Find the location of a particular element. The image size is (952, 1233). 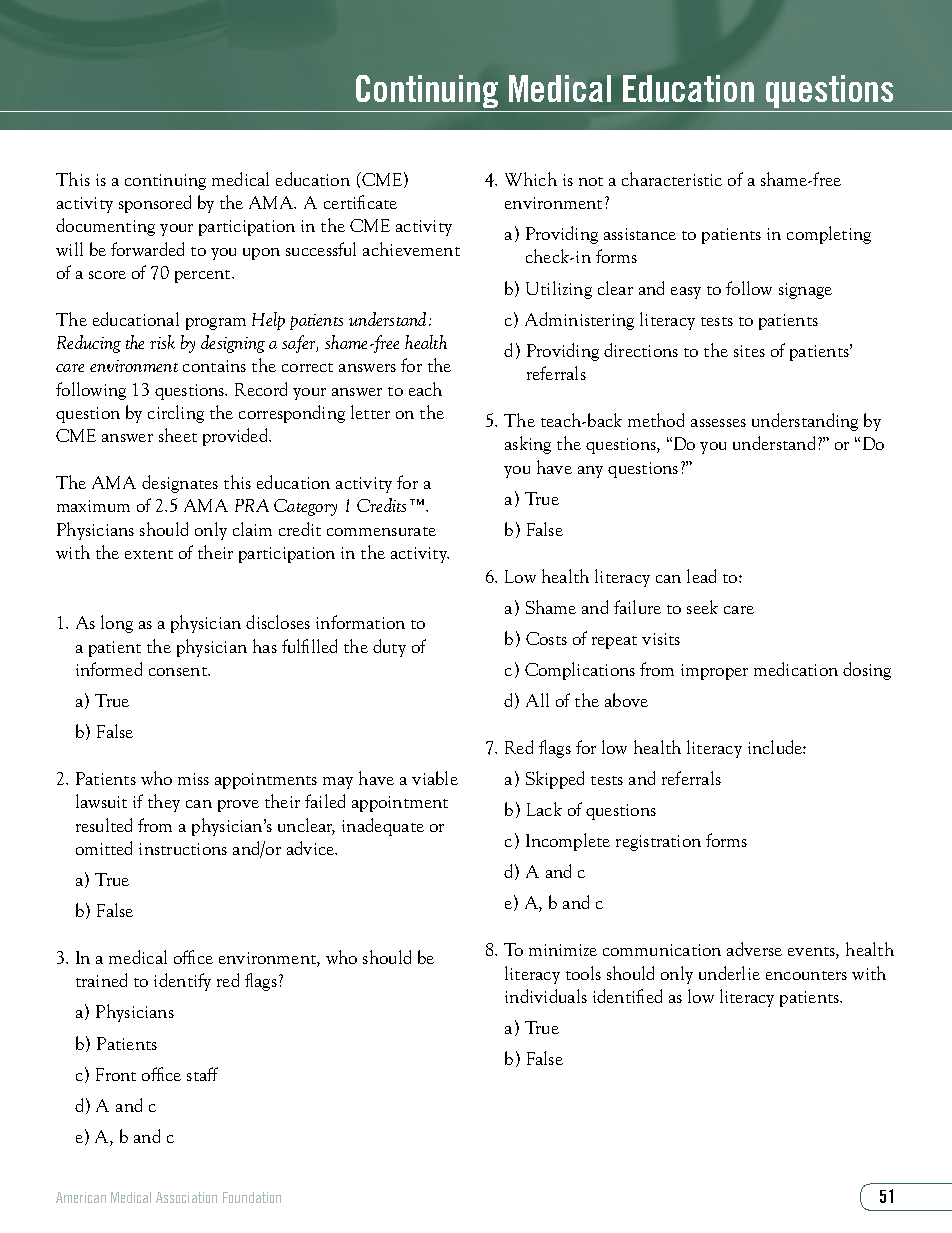

minimize is located at coordinates (563, 950).
